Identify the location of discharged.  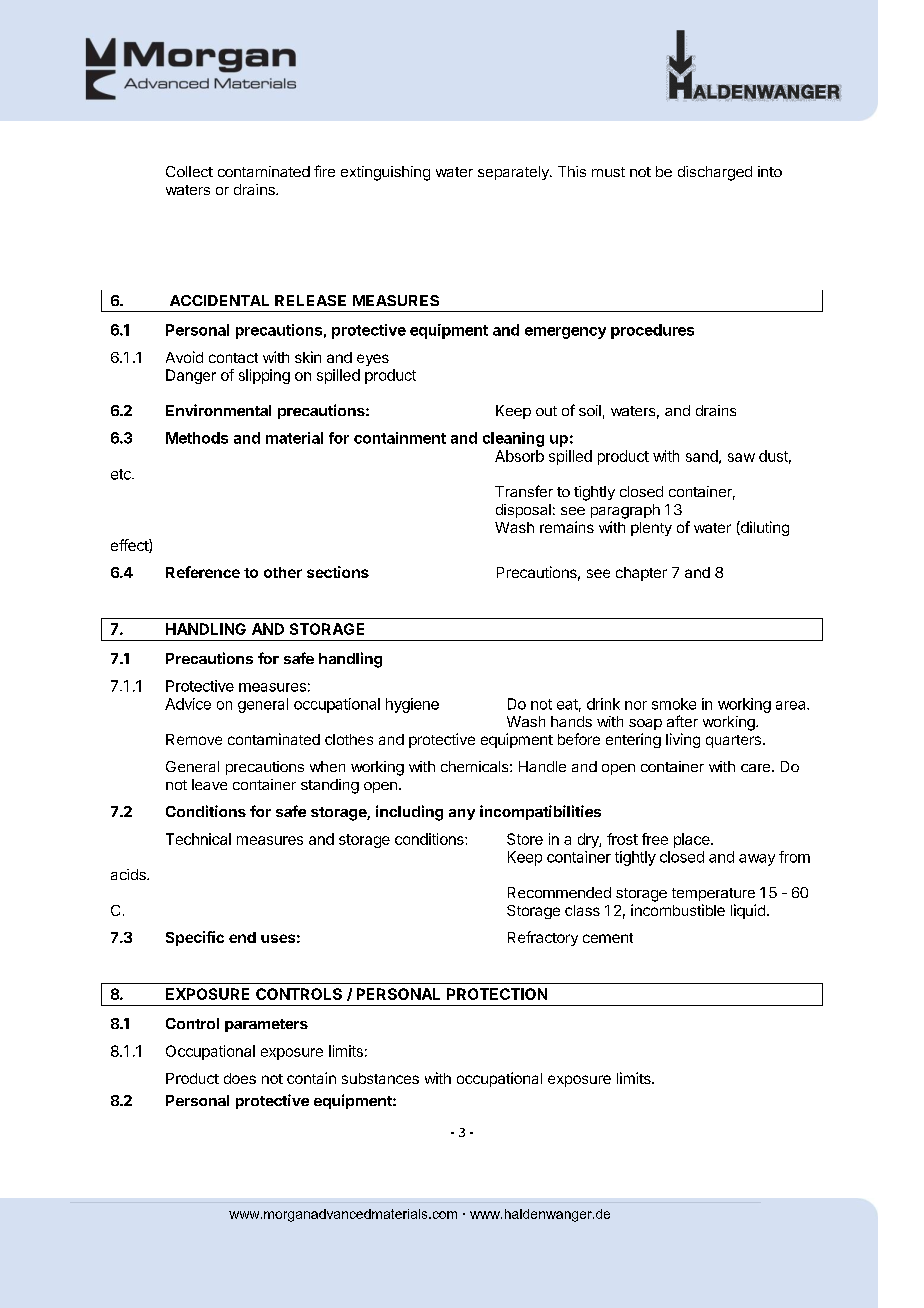
(715, 173).
